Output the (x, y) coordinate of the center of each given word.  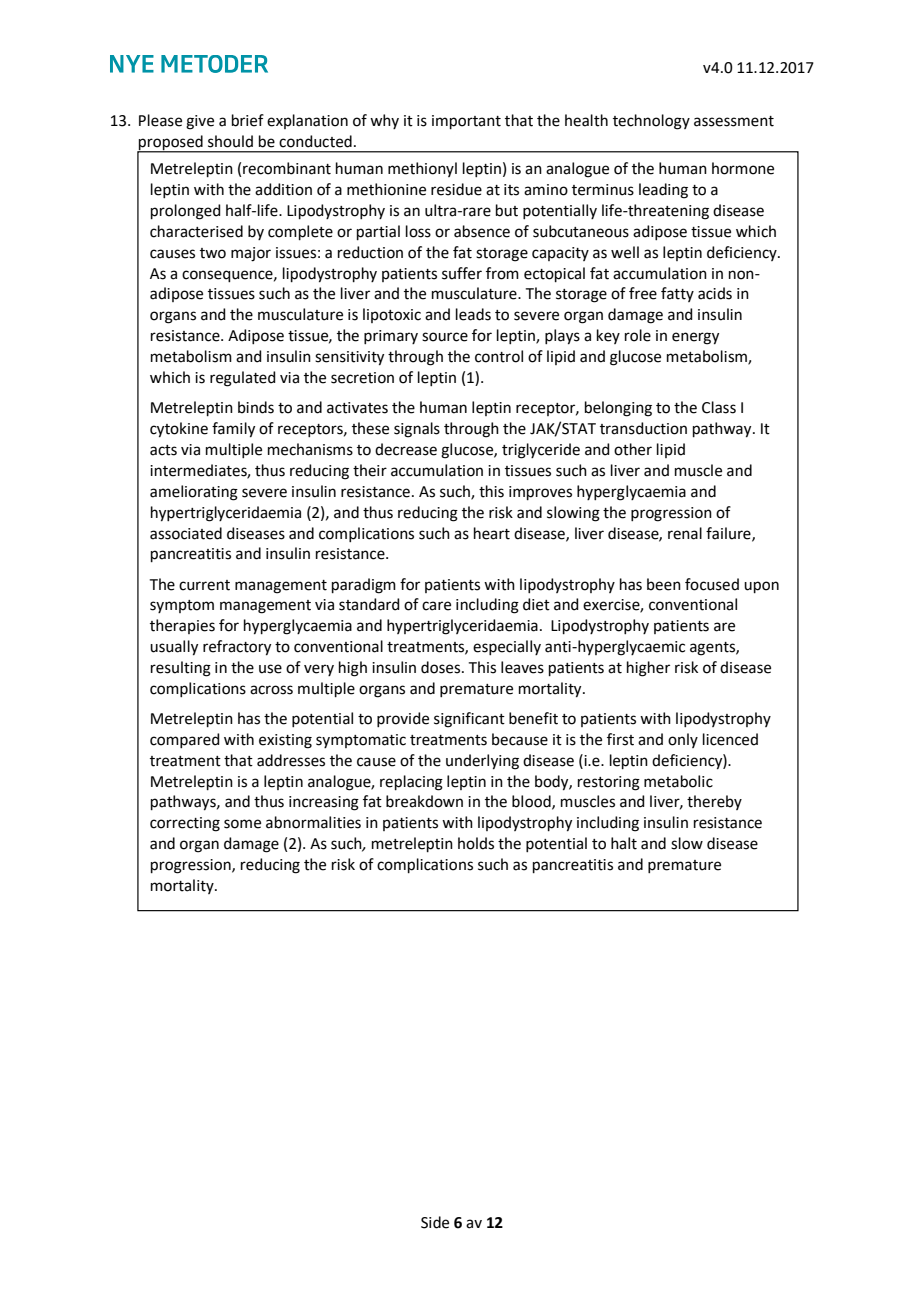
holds (476, 843)
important (466, 122)
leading (663, 191)
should (230, 141)
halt (624, 843)
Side (435, 1222)
